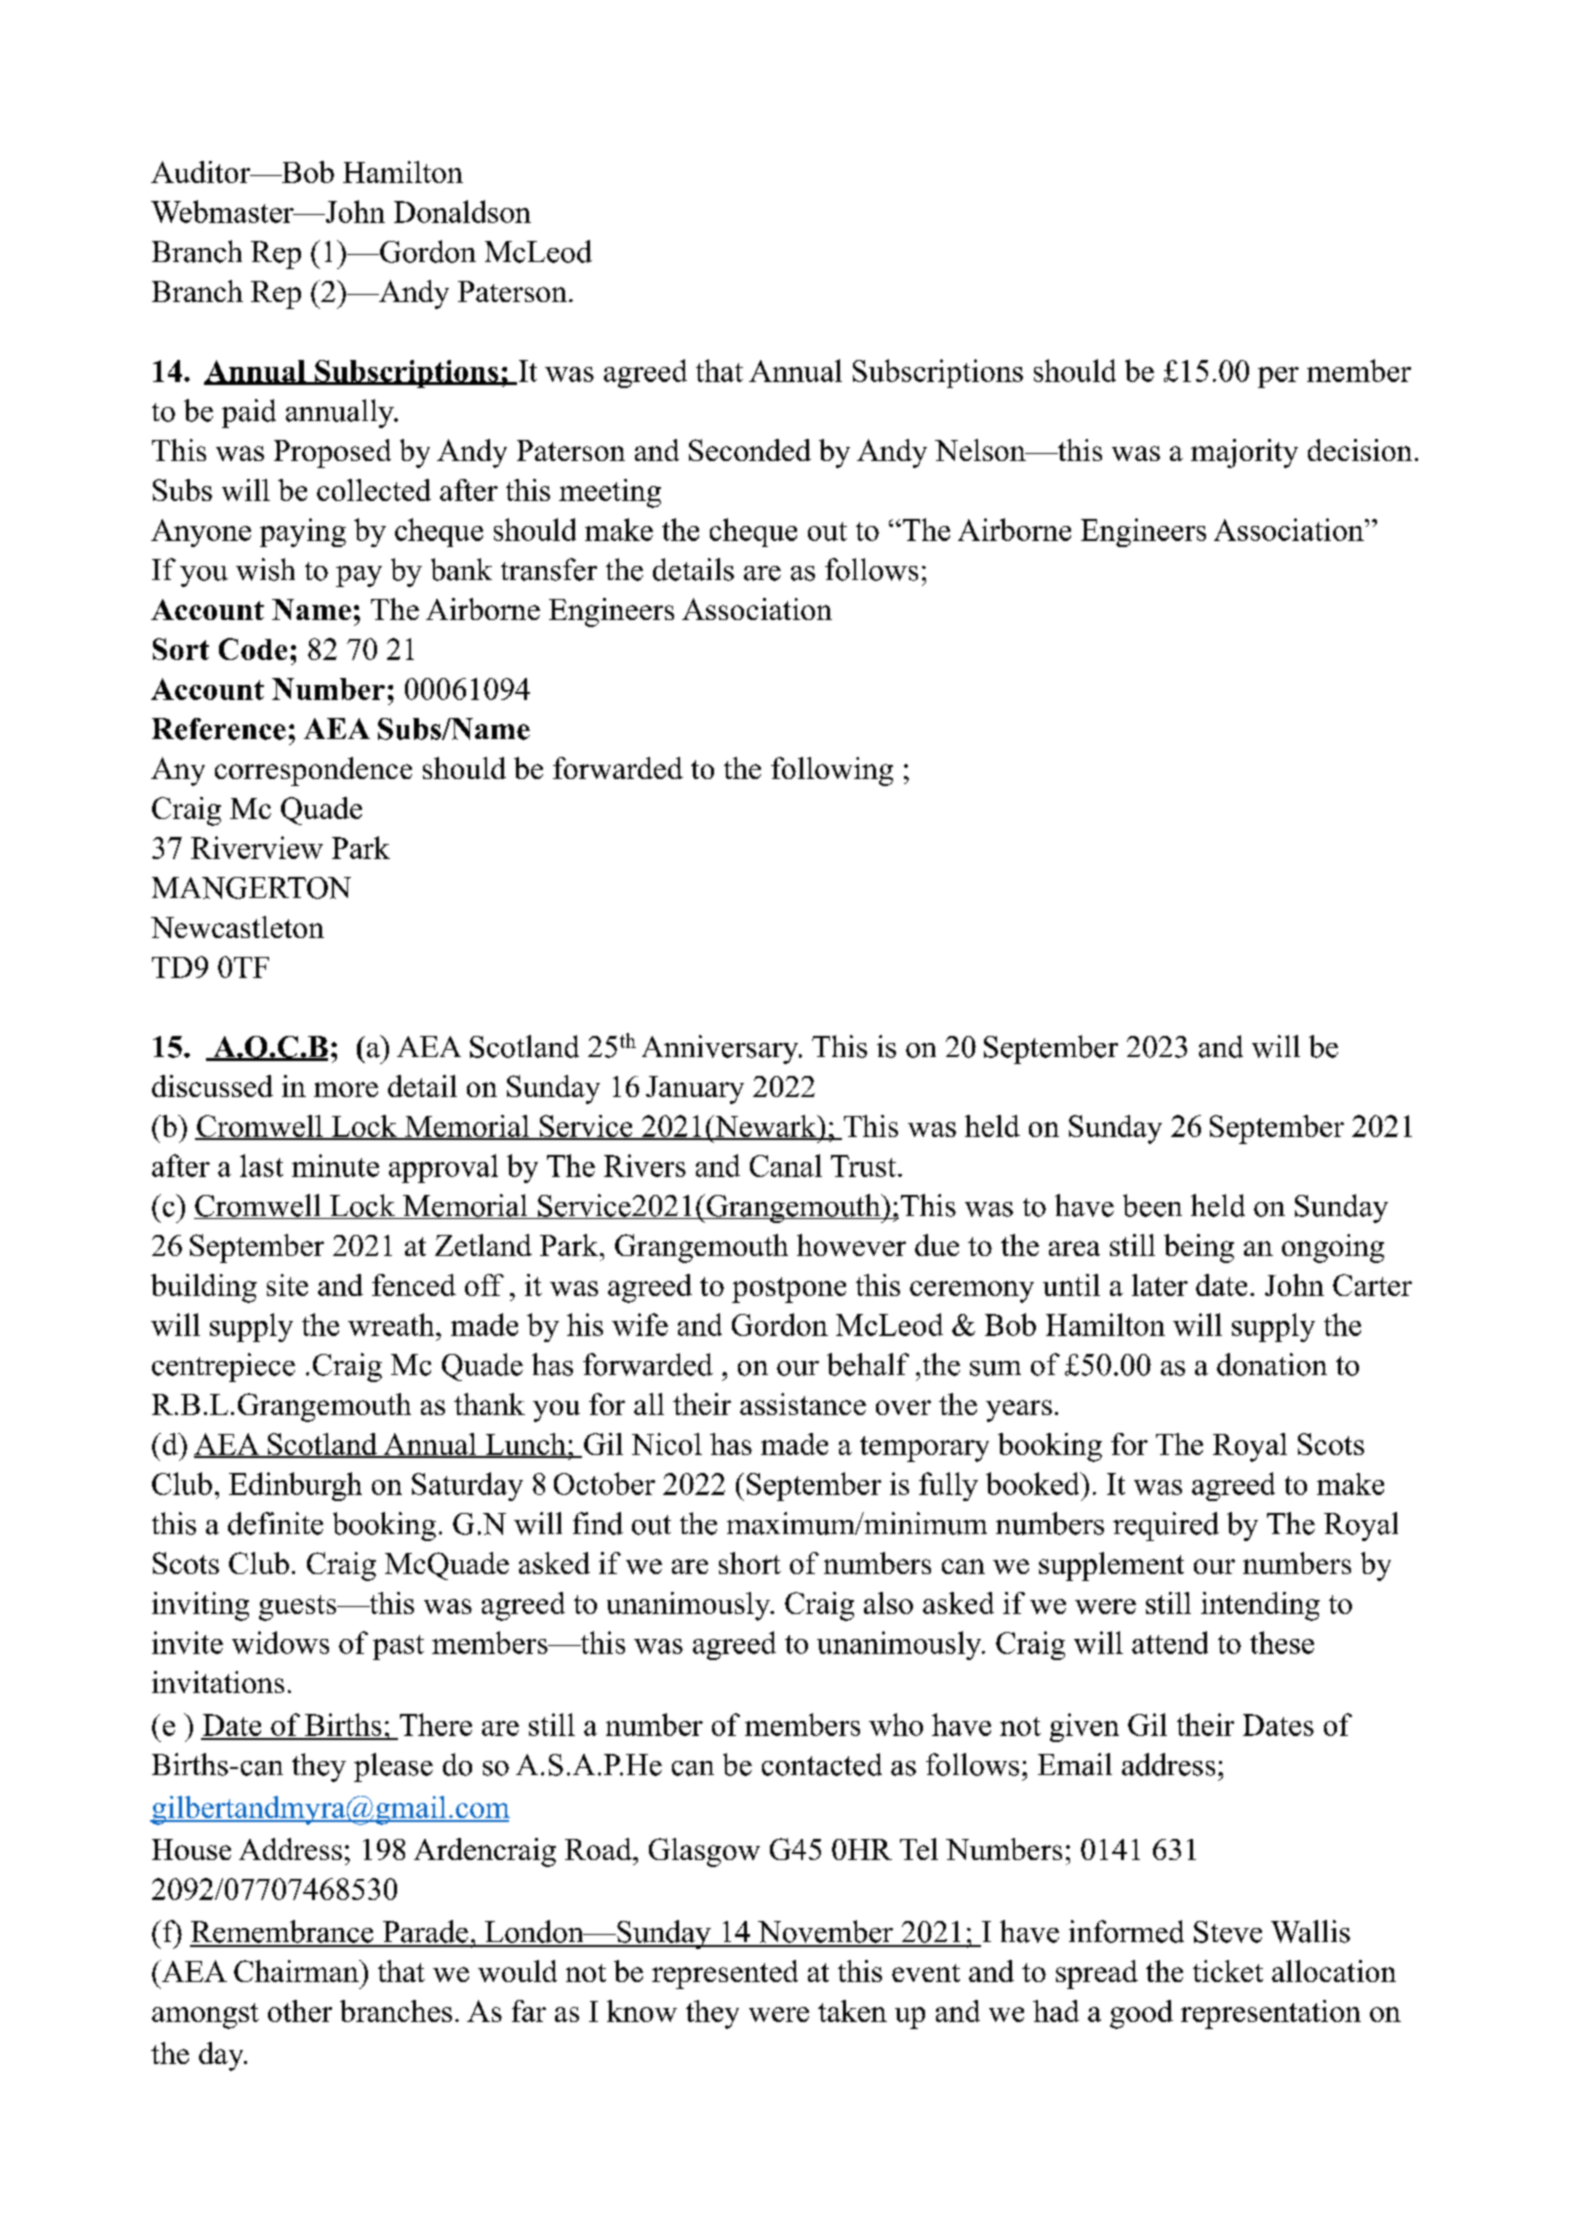 Image resolution: width=1577 pixels, height=2231 pixels. I want to click on Donaldson, so click(462, 211).
